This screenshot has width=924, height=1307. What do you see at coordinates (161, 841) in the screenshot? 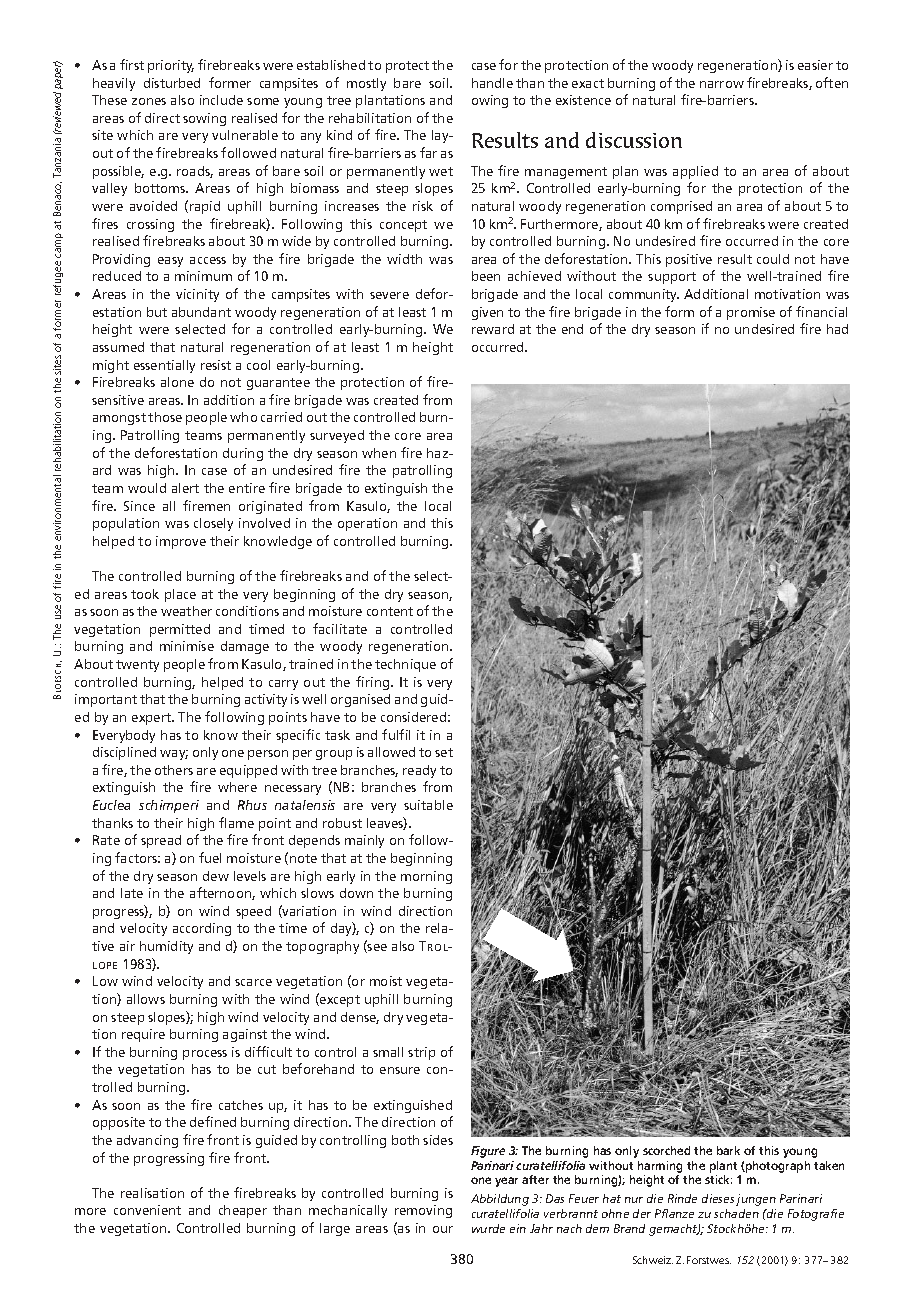
I see `spread` at bounding box center [161, 841].
